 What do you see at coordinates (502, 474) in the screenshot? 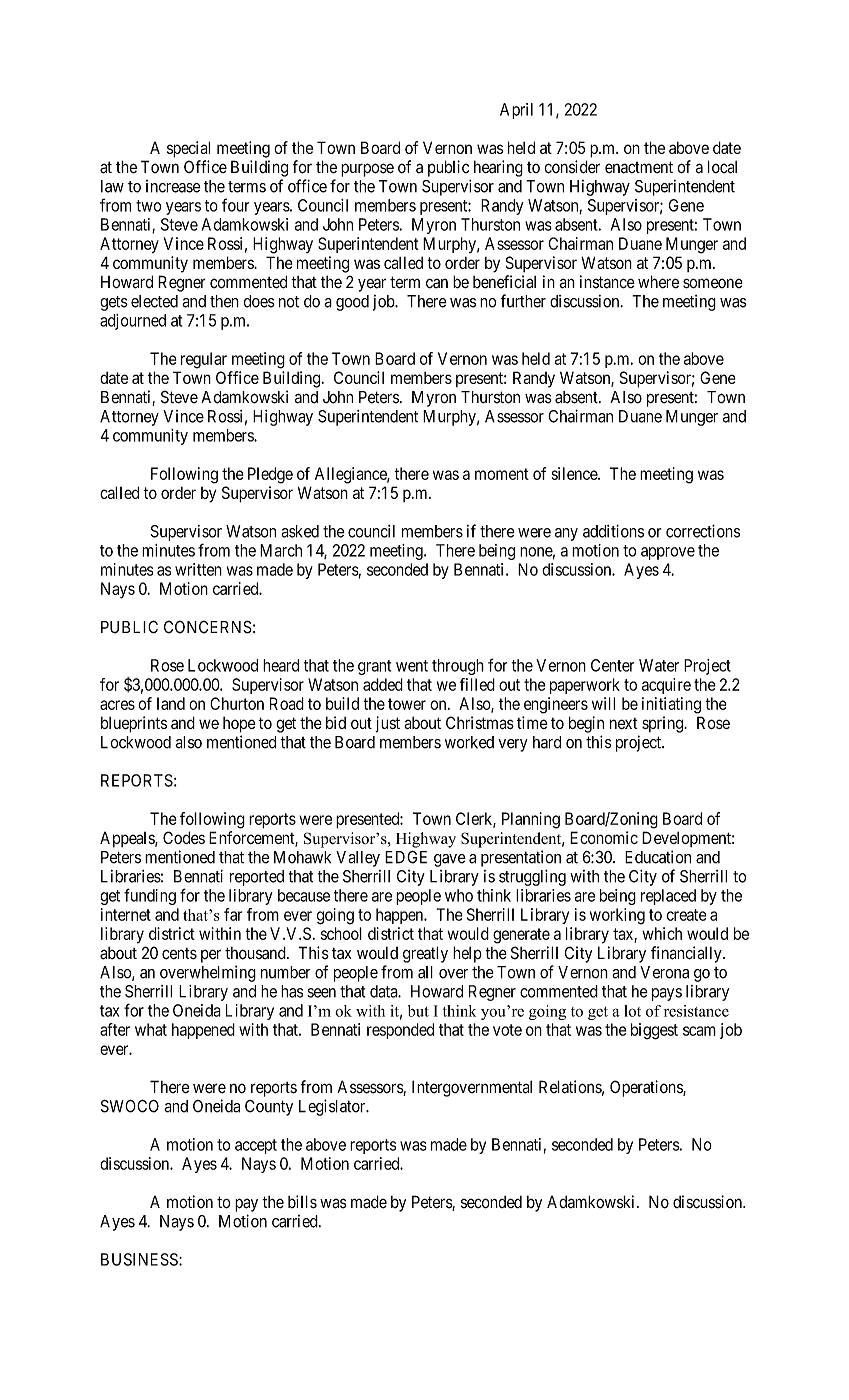
I see `moment` at bounding box center [502, 474].
